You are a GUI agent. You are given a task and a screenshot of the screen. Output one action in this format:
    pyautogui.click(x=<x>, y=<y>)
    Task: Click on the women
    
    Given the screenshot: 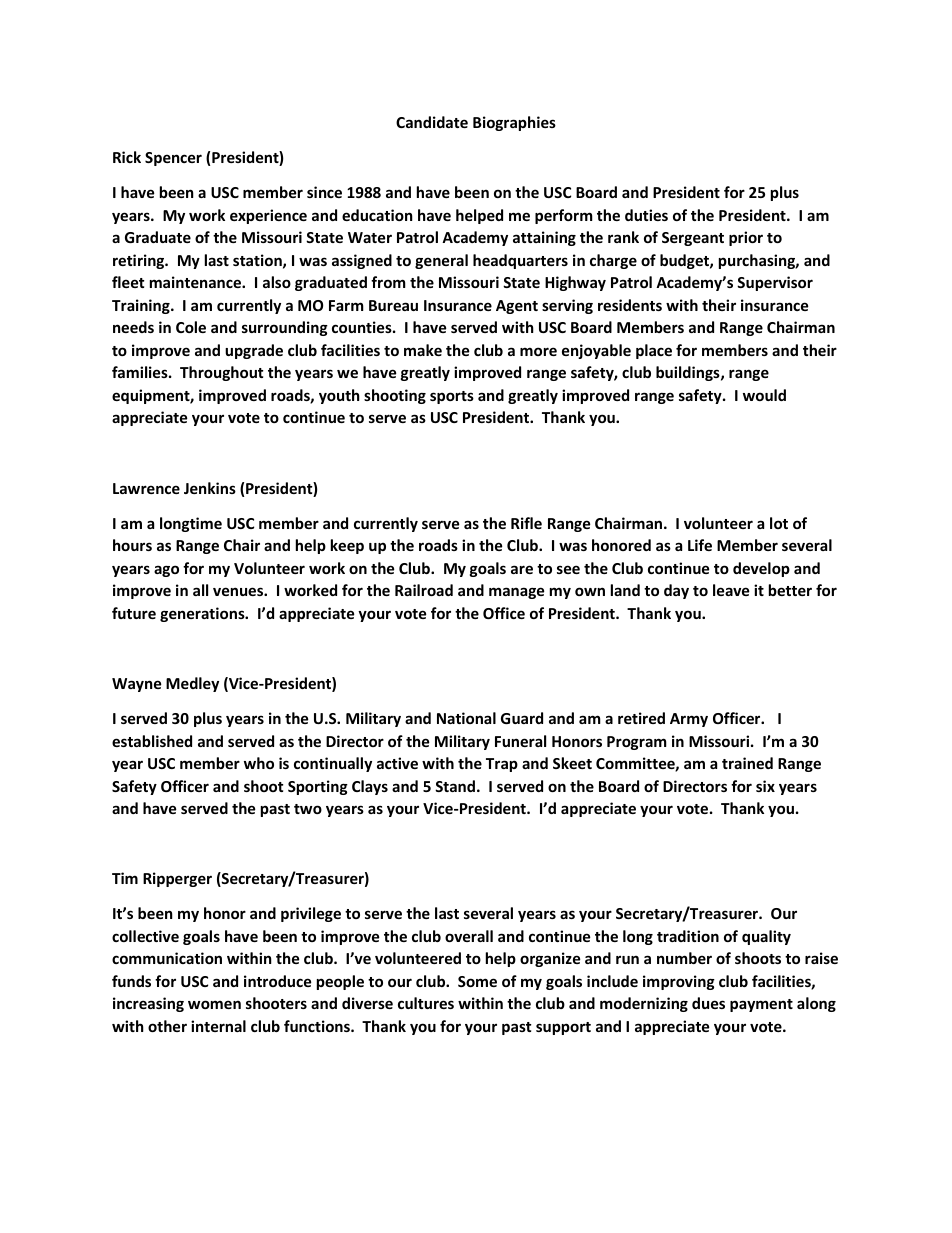 What is the action you would take?
    pyautogui.click(x=214, y=1004)
